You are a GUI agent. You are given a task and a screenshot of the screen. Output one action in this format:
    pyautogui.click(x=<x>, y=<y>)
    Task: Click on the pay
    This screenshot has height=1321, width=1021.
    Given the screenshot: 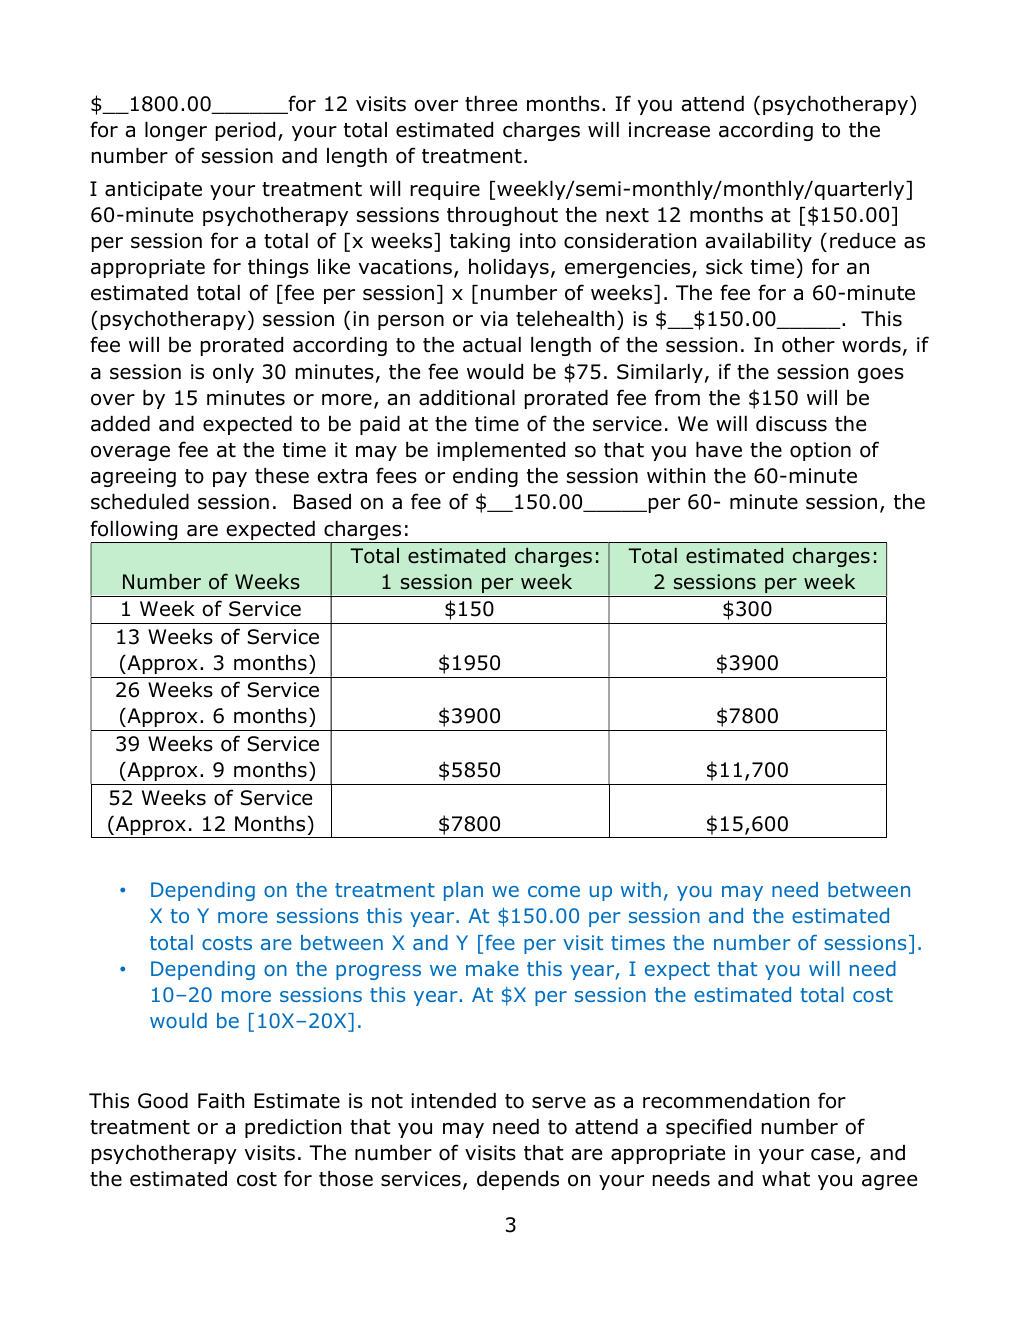 What is the action you would take?
    pyautogui.click(x=230, y=479)
